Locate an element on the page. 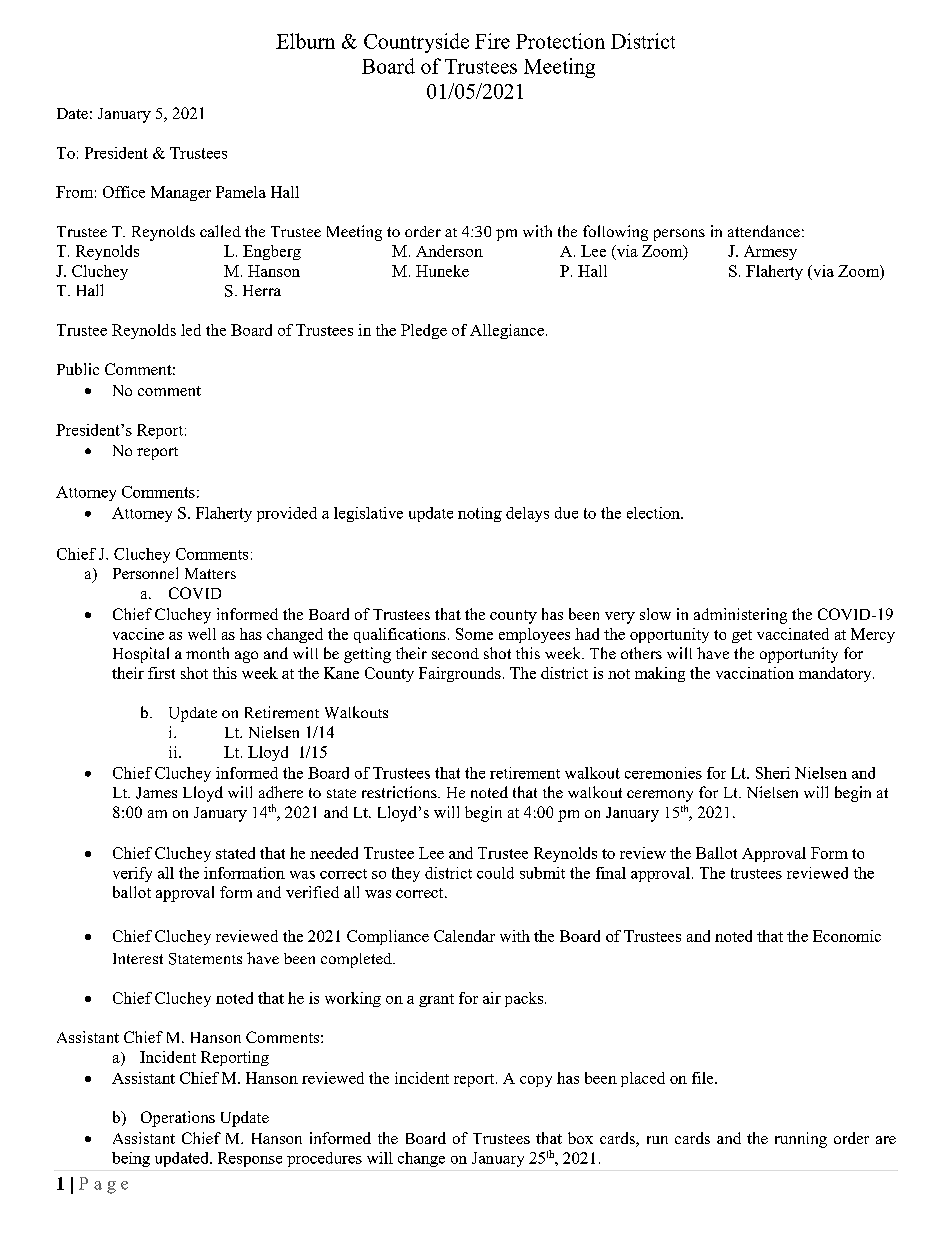  Fire is located at coordinates (492, 41).
